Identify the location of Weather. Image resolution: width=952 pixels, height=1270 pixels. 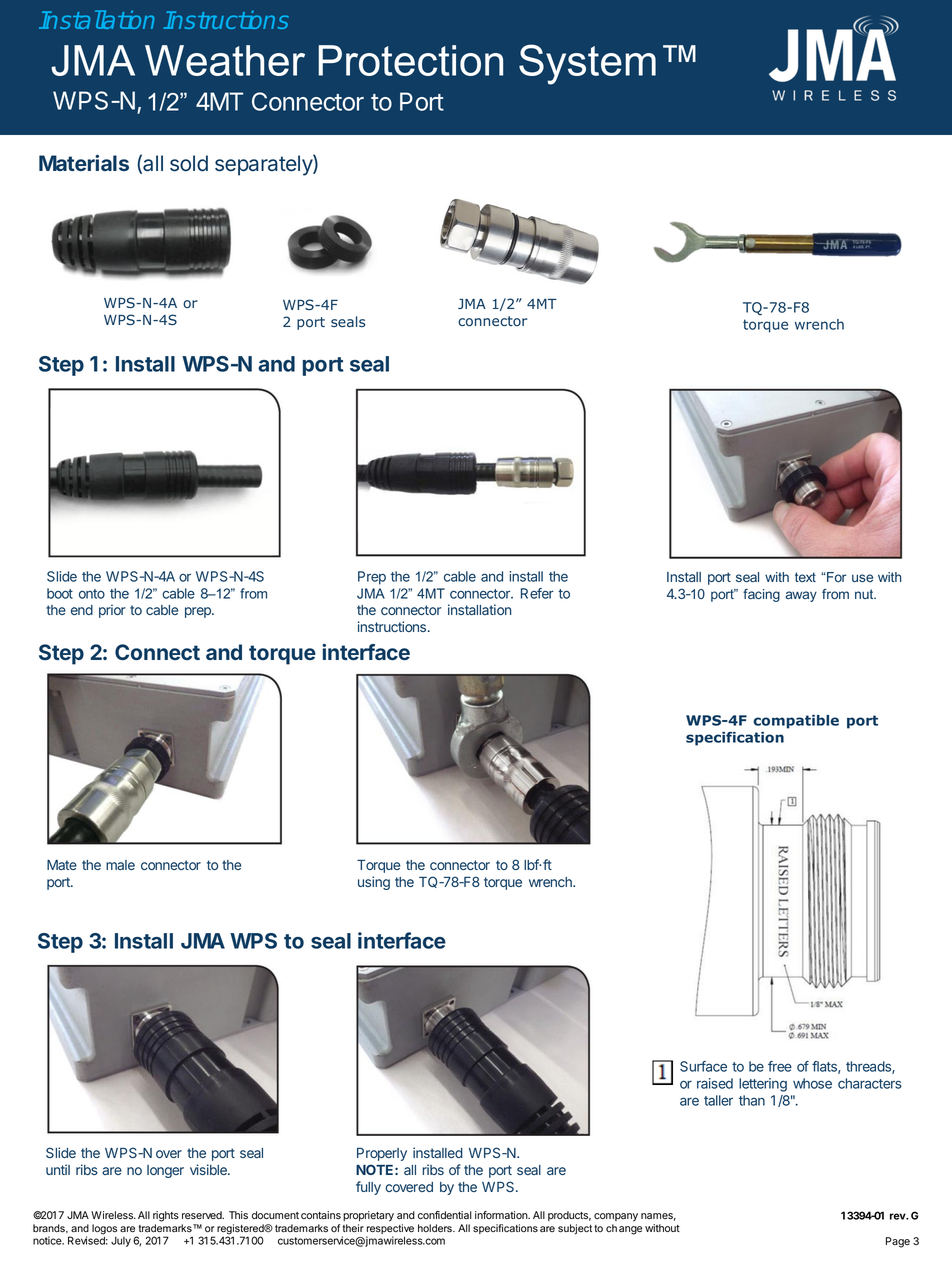
(225, 60).
